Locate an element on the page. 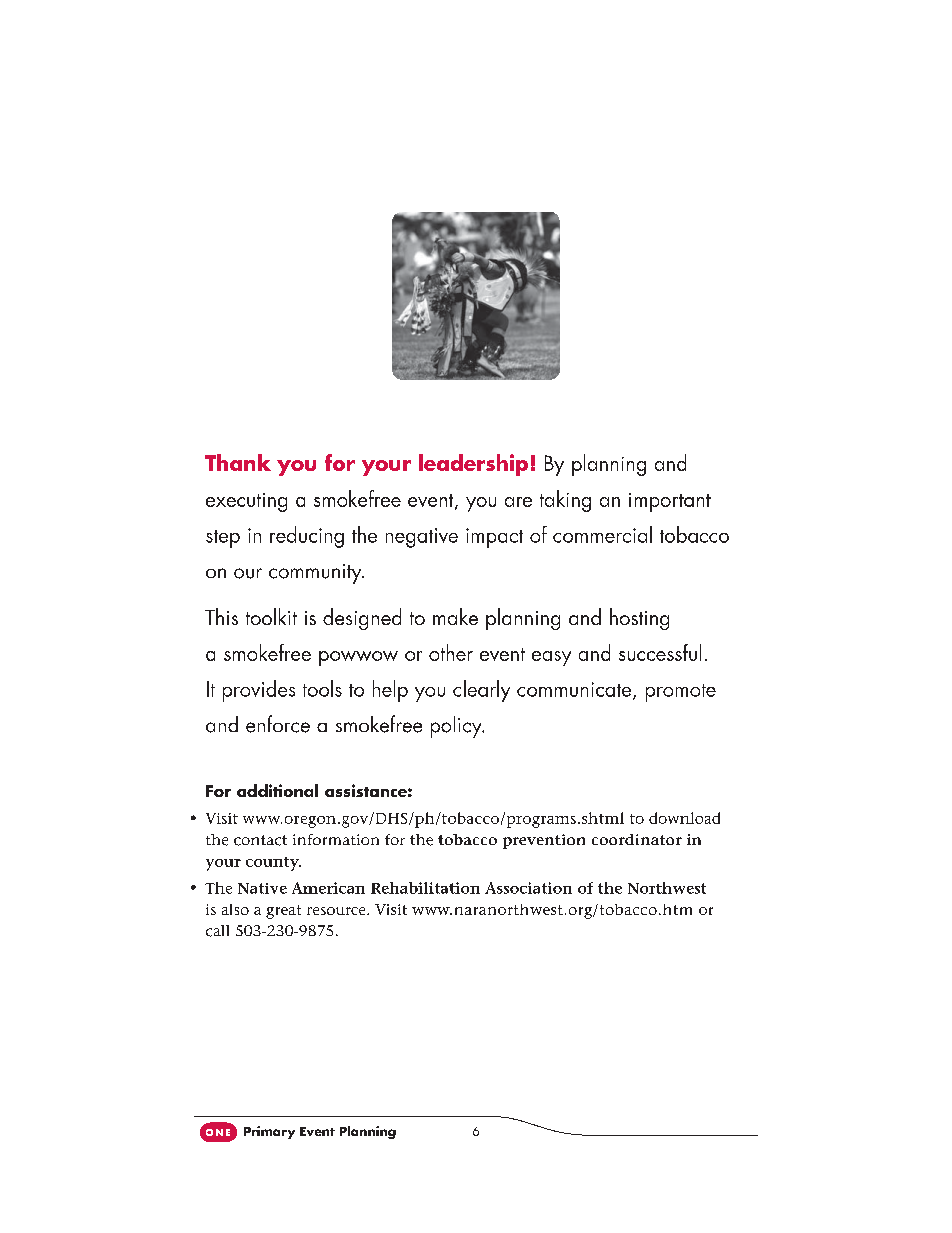  executing is located at coordinates (246, 502).
